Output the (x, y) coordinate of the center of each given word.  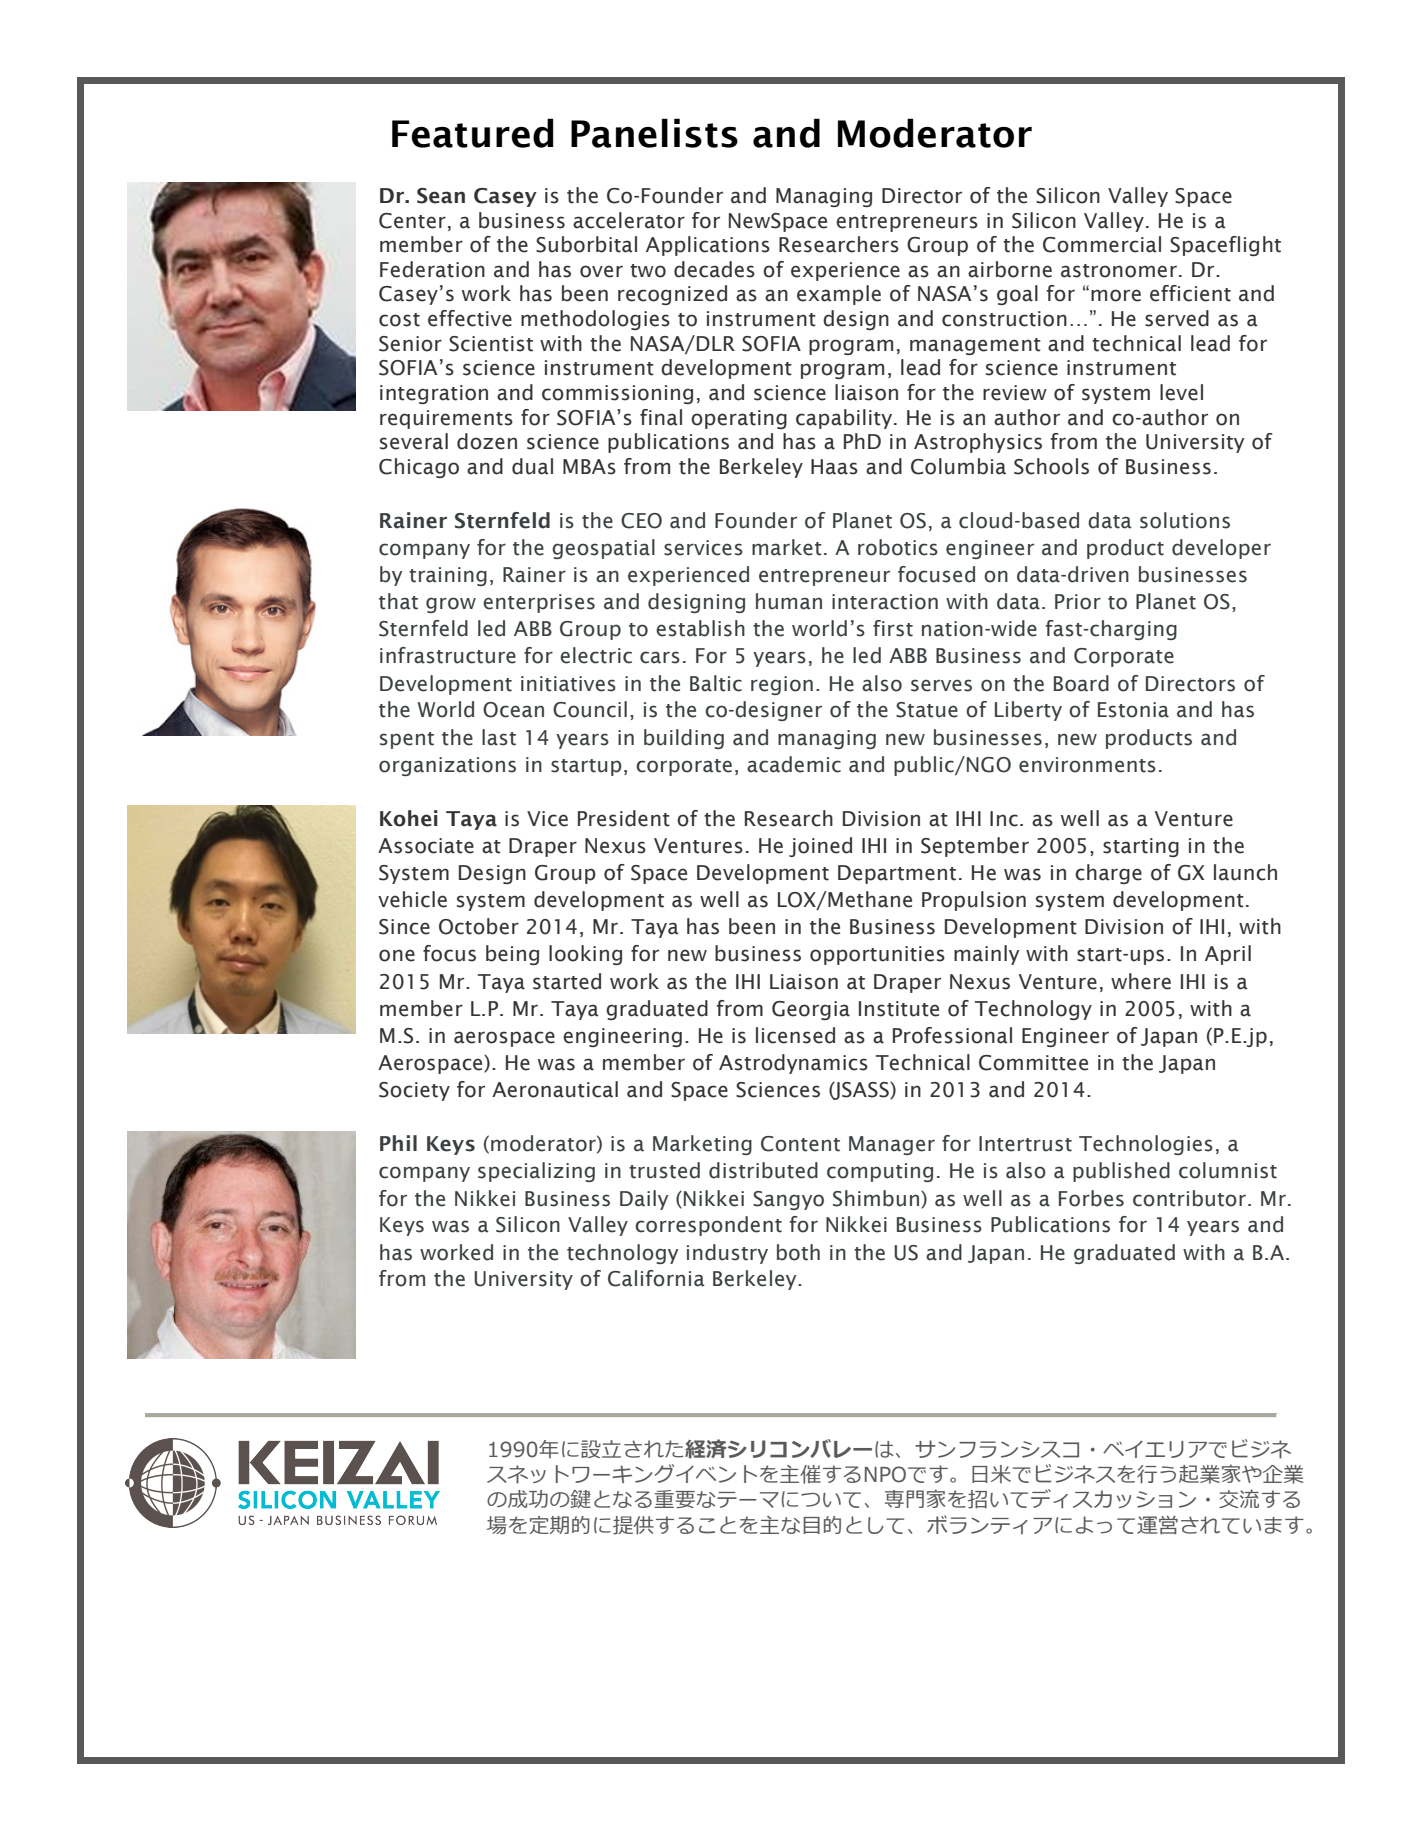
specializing (536, 1172)
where (1141, 981)
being (512, 955)
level (1181, 392)
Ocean (513, 710)
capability (845, 419)
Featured (473, 133)
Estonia (1133, 710)
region (782, 685)
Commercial (1102, 244)
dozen (487, 441)
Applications (708, 246)
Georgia (811, 1010)
